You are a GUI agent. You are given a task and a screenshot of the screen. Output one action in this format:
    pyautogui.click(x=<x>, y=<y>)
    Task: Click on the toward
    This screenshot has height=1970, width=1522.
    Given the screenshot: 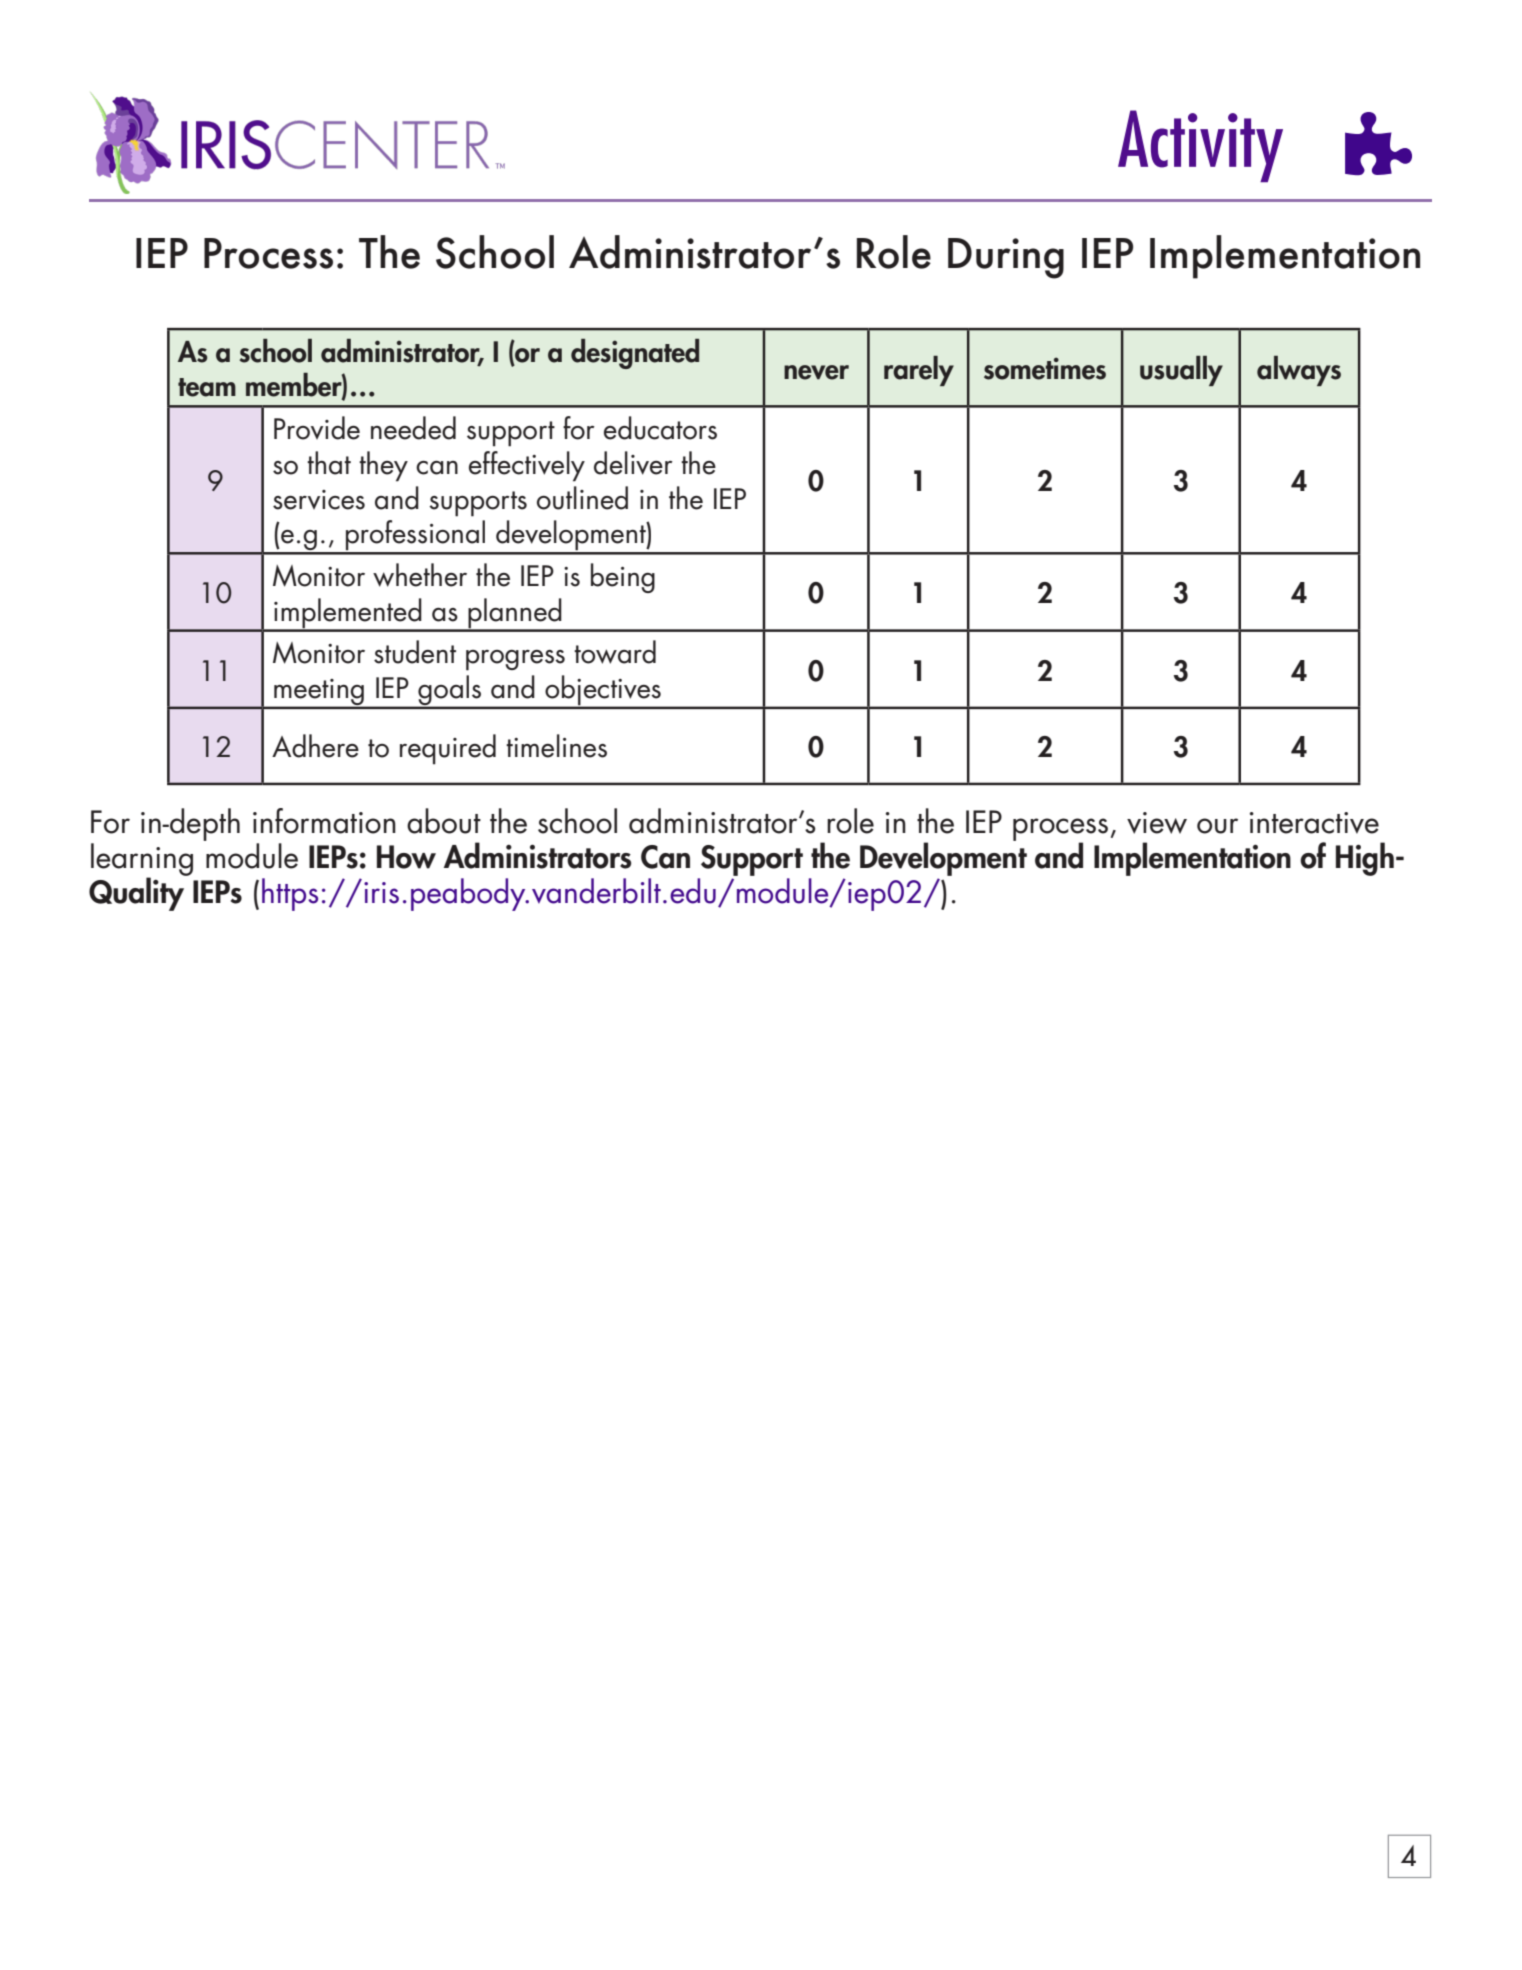 What is the action you would take?
    pyautogui.click(x=615, y=652)
